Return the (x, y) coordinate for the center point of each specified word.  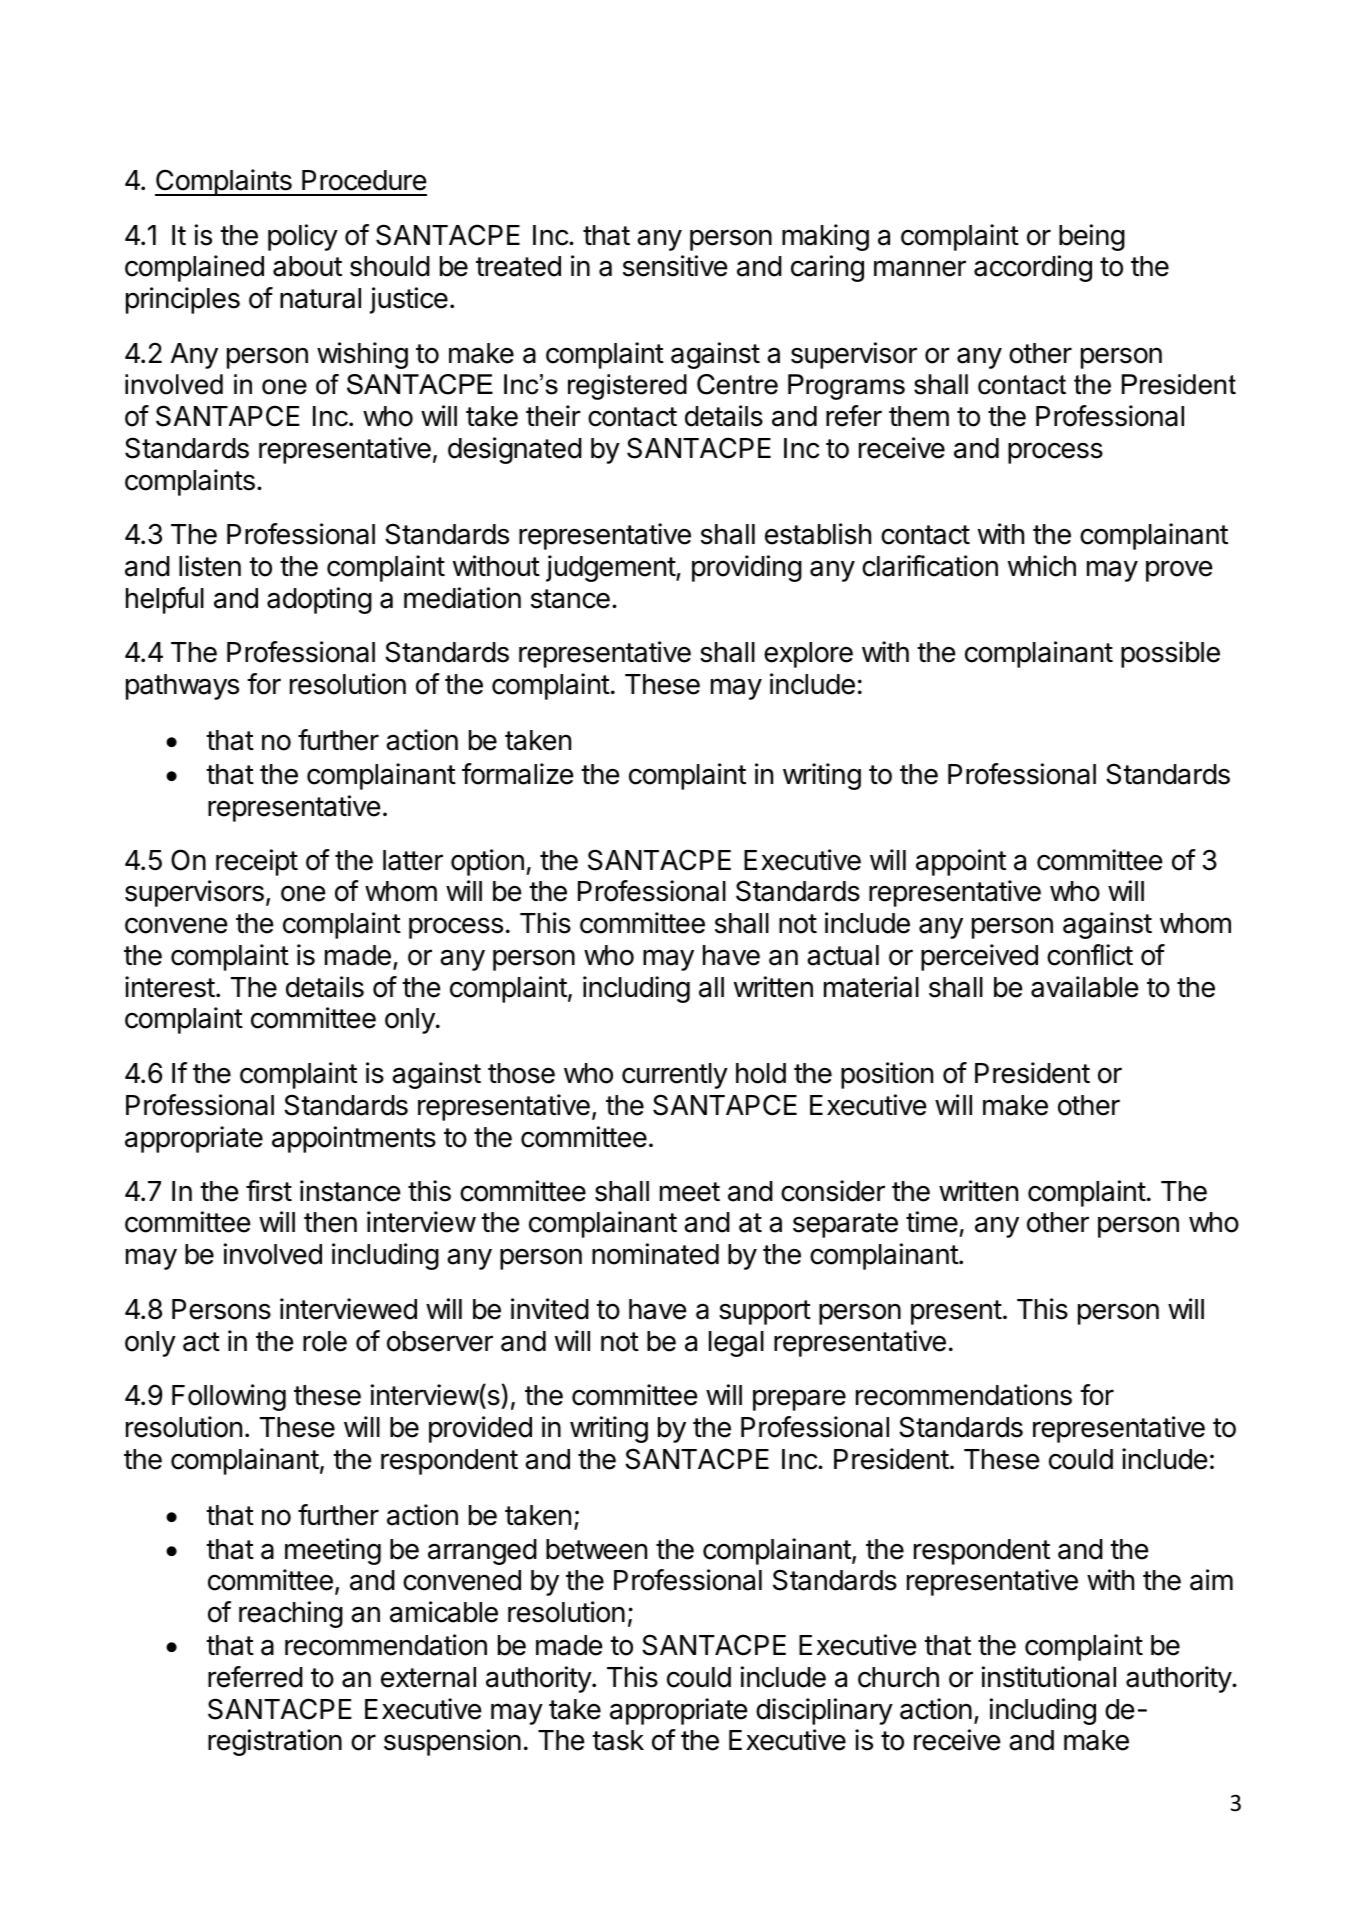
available (1085, 987)
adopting (319, 600)
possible (1170, 654)
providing (747, 568)
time (932, 1222)
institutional (1049, 1677)
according (1033, 268)
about (307, 266)
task (618, 1740)
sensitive (675, 266)
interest (170, 987)
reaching (291, 1614)
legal (736, 1344)
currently (675, 1076)
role (325, 1341)
